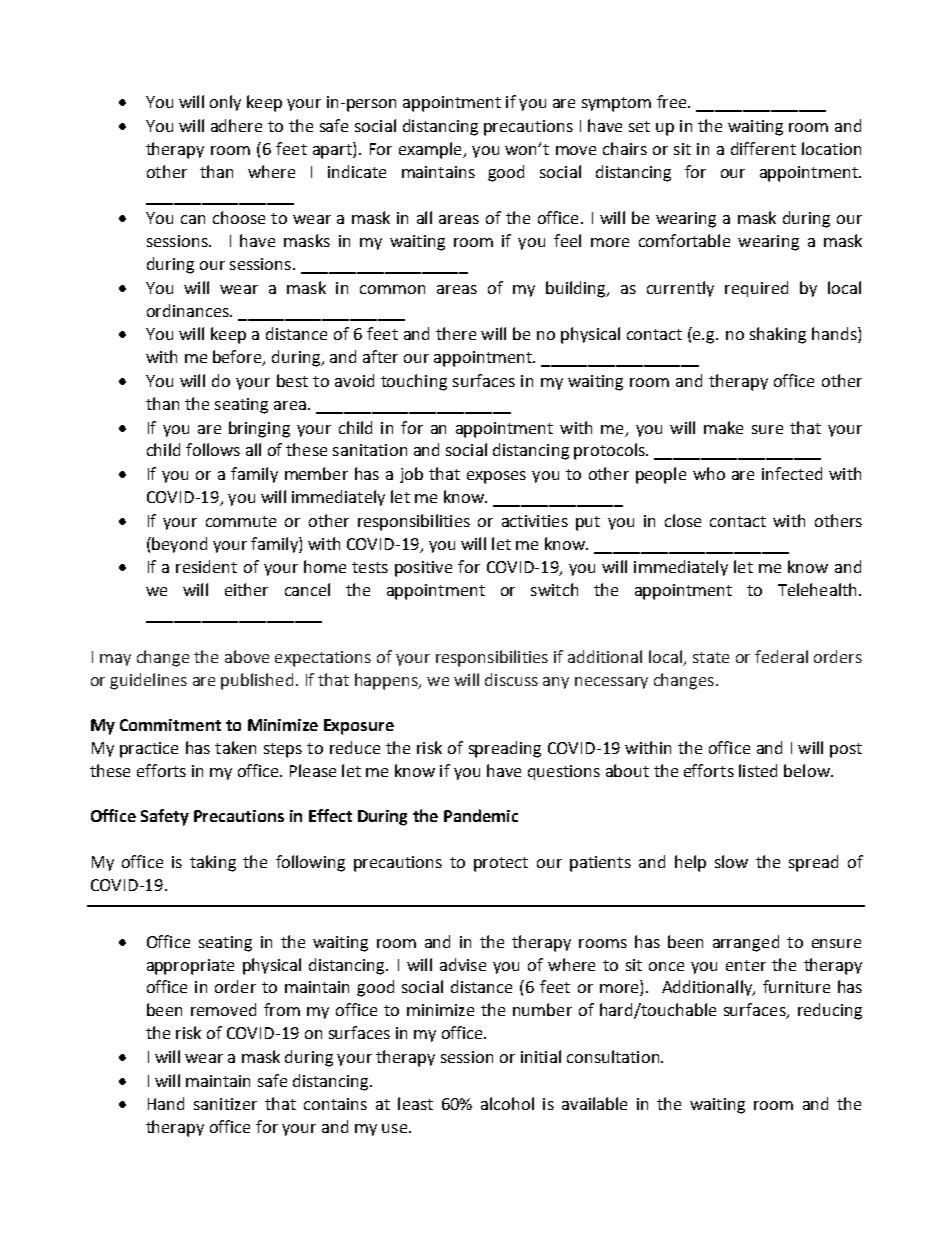  What do you see at coordinates (763, 148) in the document?
I see `different` at bounding box center [763, 148].
